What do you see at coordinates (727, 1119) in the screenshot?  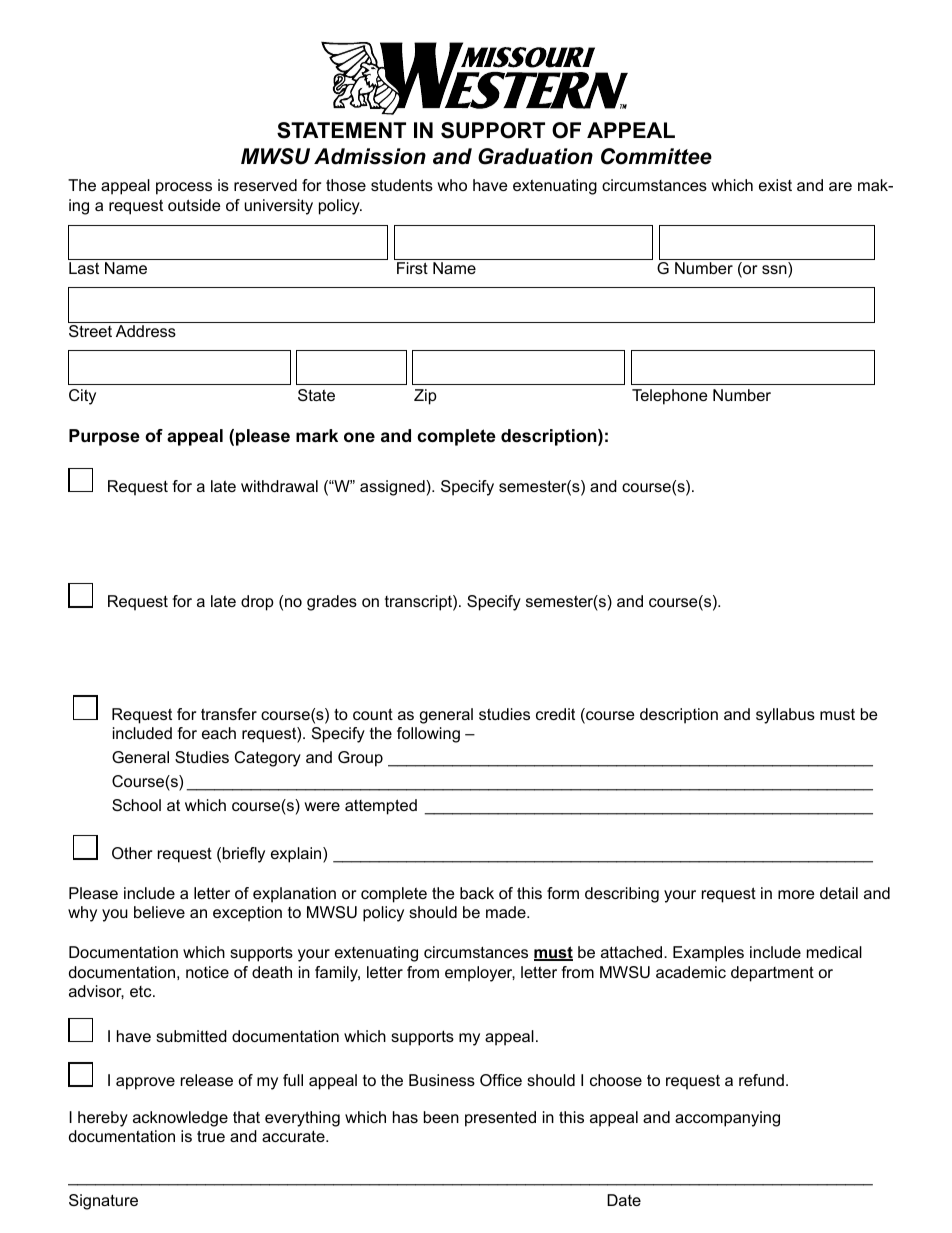 I see `accompanying` at bounding box center [727, 1119].
